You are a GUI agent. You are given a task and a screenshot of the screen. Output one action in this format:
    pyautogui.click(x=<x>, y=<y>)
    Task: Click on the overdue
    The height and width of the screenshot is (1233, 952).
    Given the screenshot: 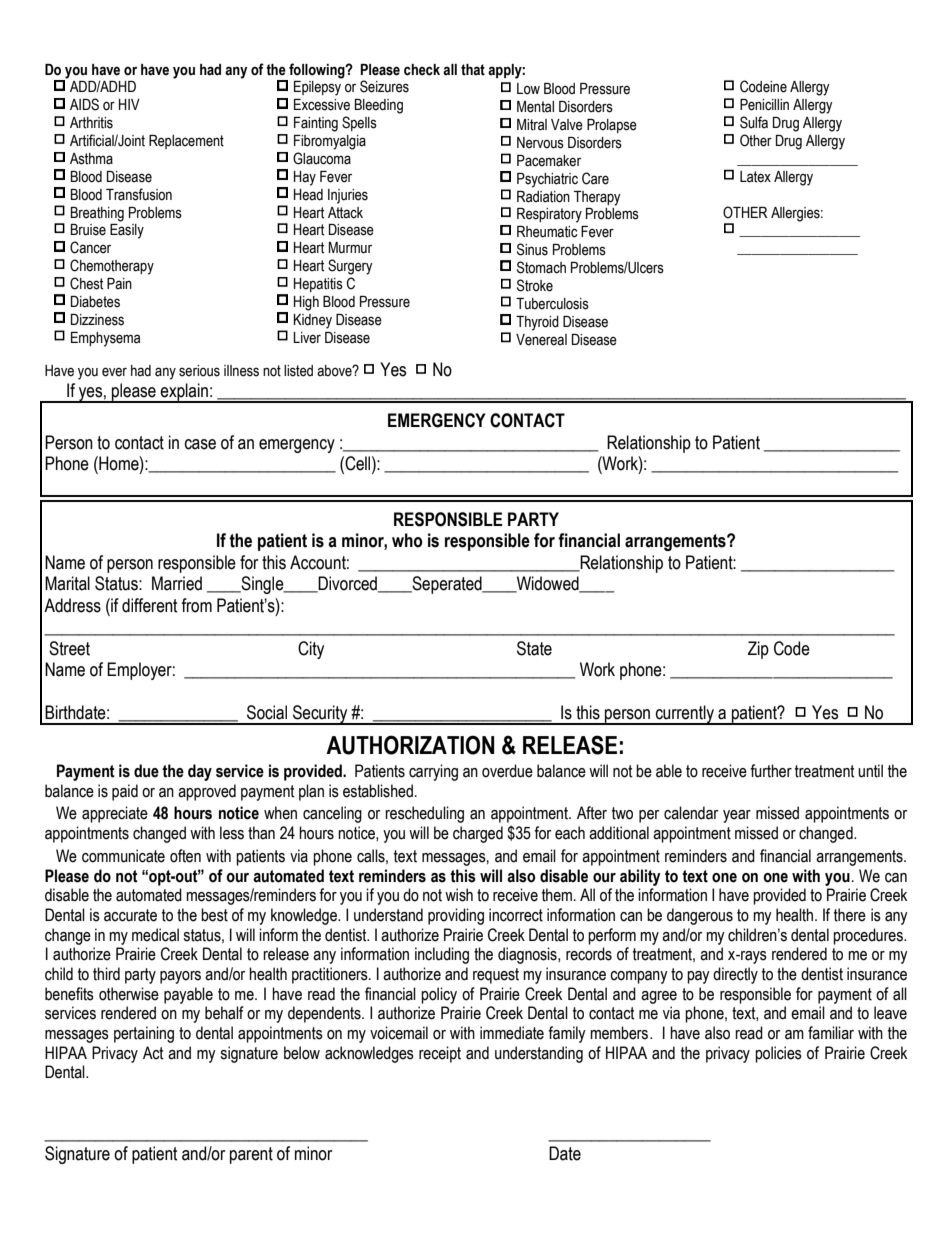 What is the action you would take?
    pyautogui.click(x=507, y=771)
